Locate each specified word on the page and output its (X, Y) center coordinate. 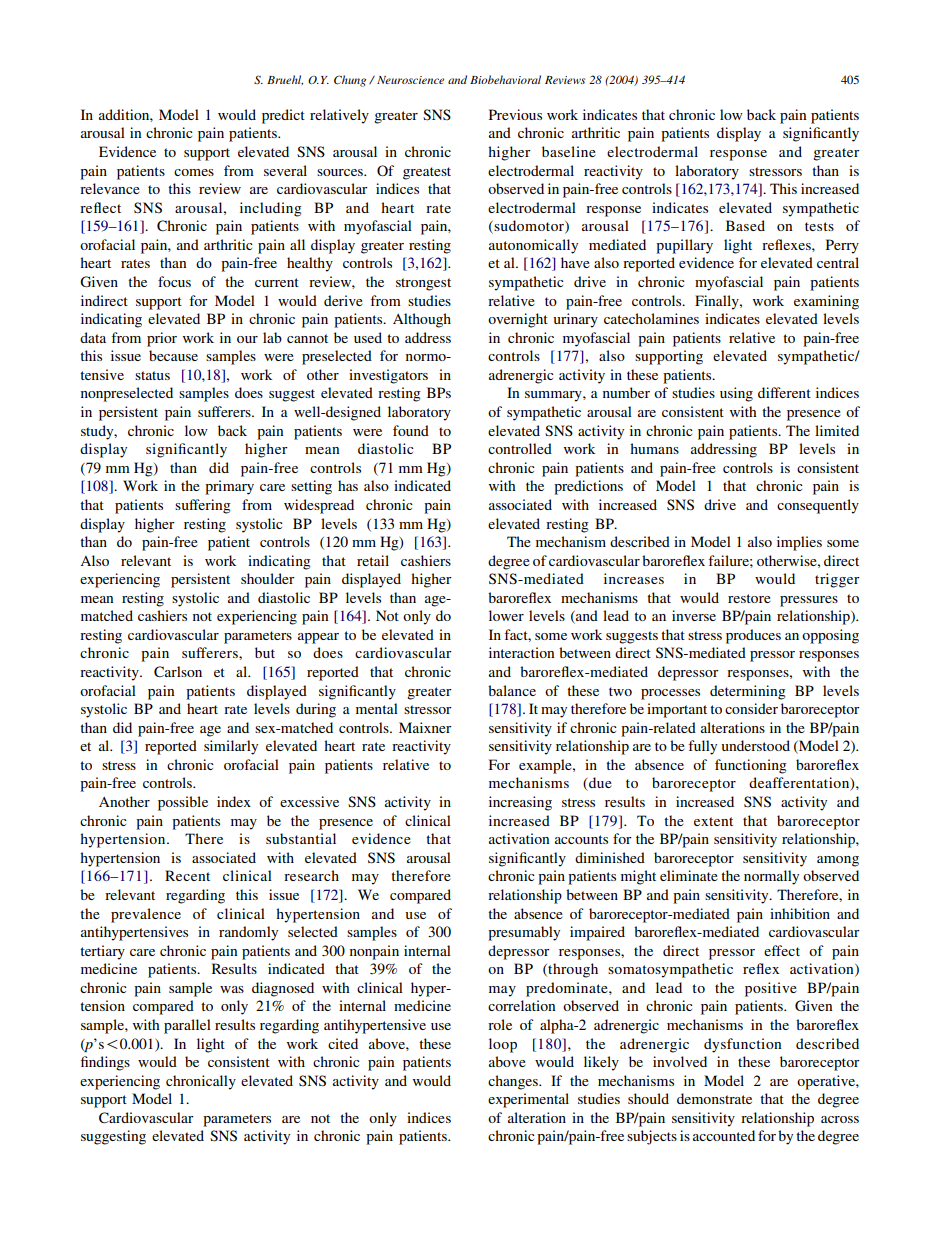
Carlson (178, 671)
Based (745, 225)
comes (194, 172)
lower (506, 615)
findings (105, 1063)
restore (749, 598)
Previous (515, 114)
